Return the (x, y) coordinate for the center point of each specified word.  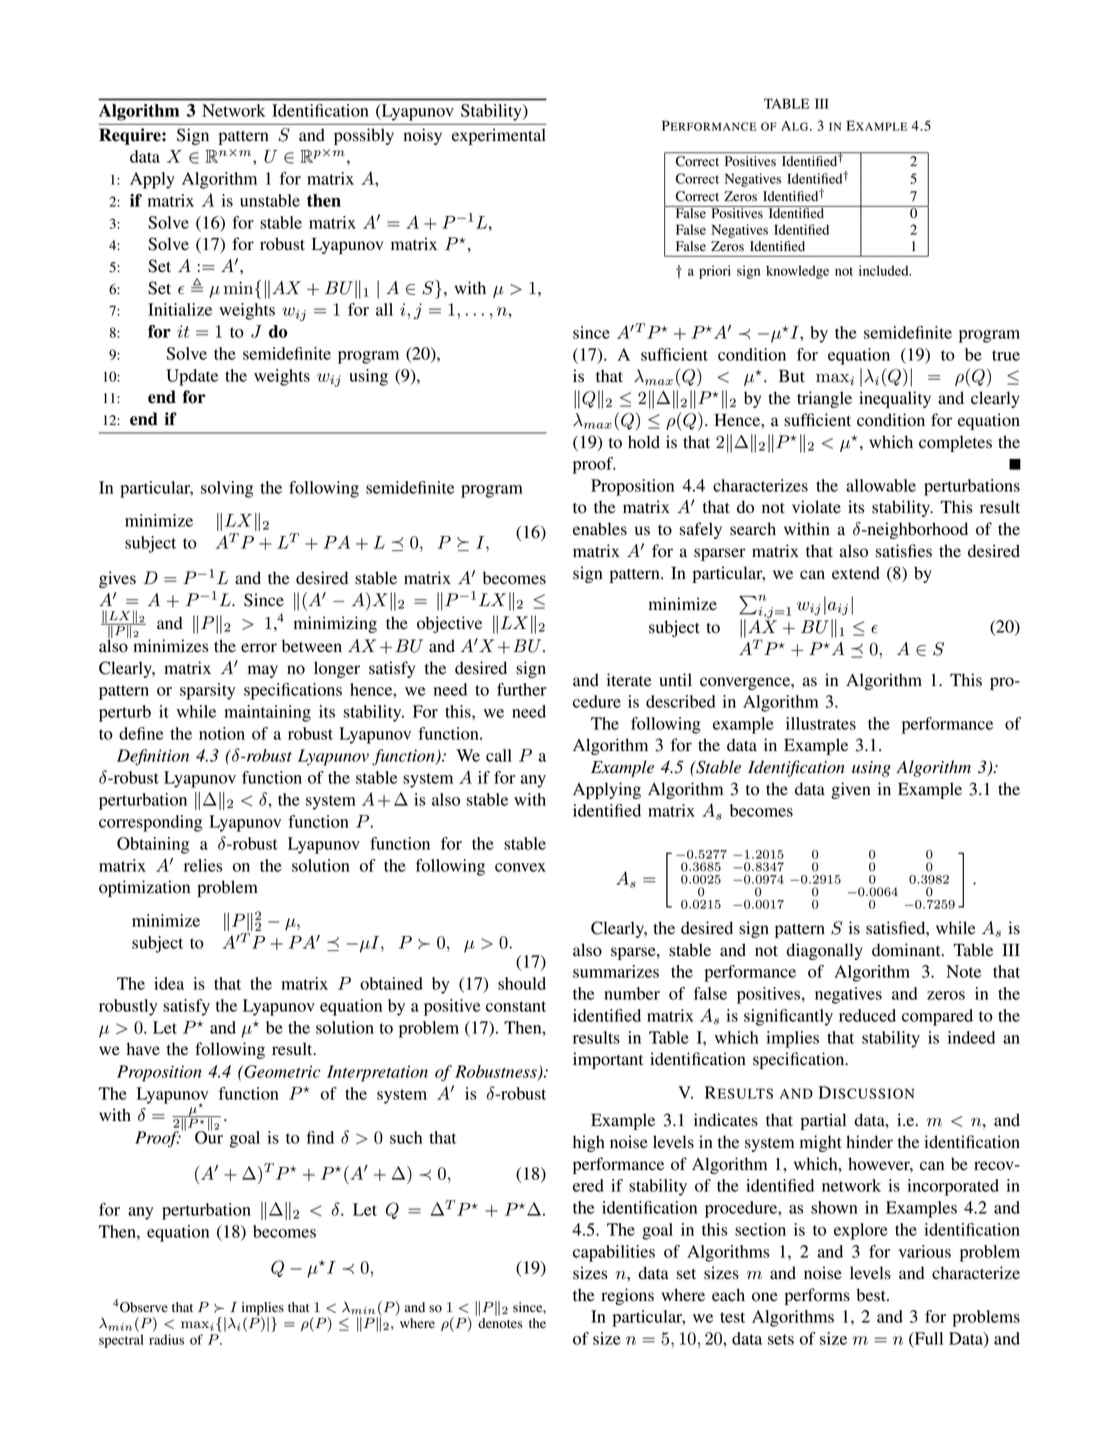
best (872, 1295)
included (885, 270)
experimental (499, 136)
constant (516, 1006)
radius (166, 1339)
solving (227, 489)
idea (169, 983)
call (499, 755)
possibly (364, 136)
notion (222, 733)
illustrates (821, 723)
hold (644, 442)
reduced (867, 1015)
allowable (881, 485)
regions (627, 1296)
